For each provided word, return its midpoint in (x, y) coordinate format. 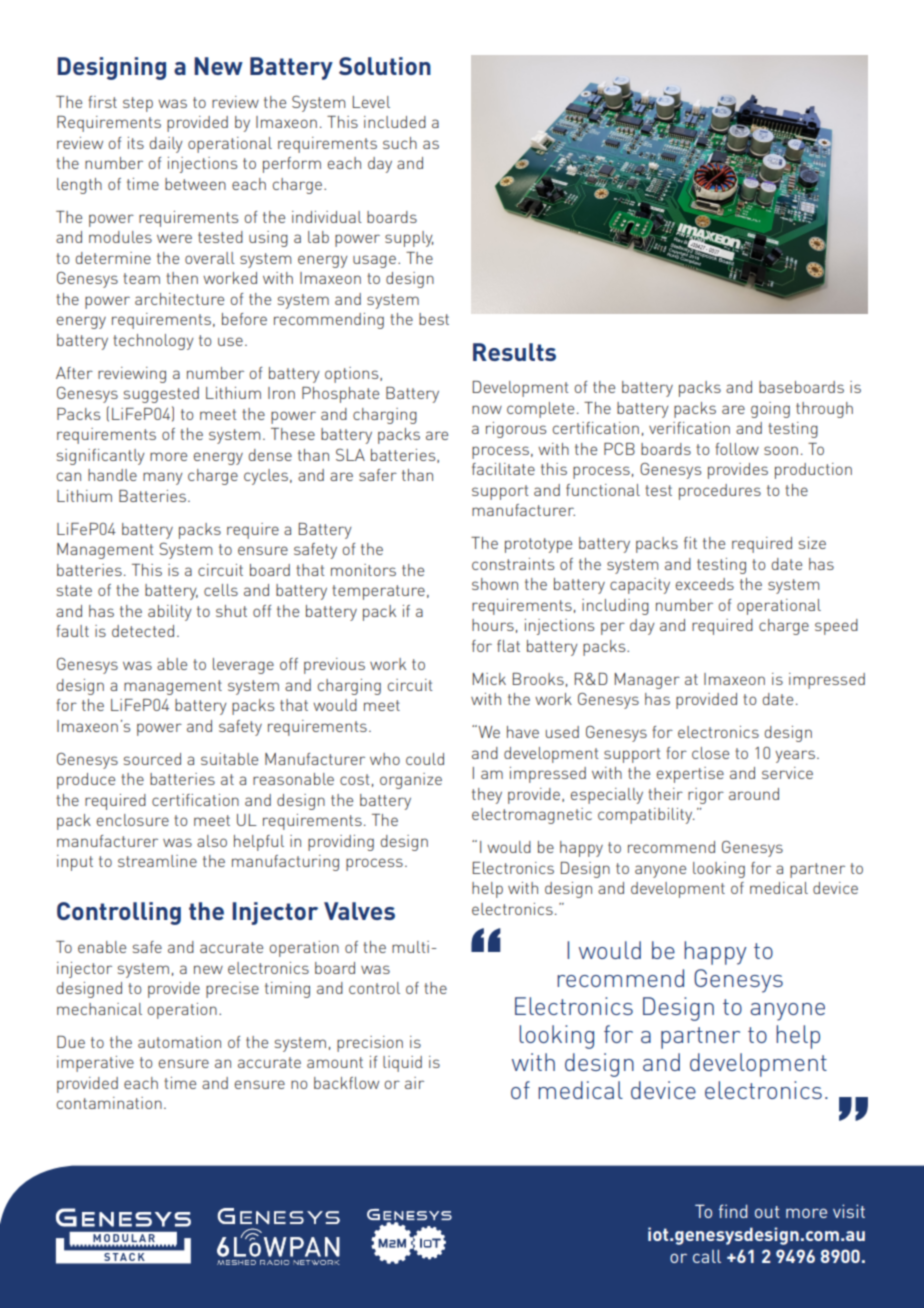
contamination (109, 1103)
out (767, 1212)
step (138, 104)
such (400, 143)
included (395, 122)
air (414, 1083)
